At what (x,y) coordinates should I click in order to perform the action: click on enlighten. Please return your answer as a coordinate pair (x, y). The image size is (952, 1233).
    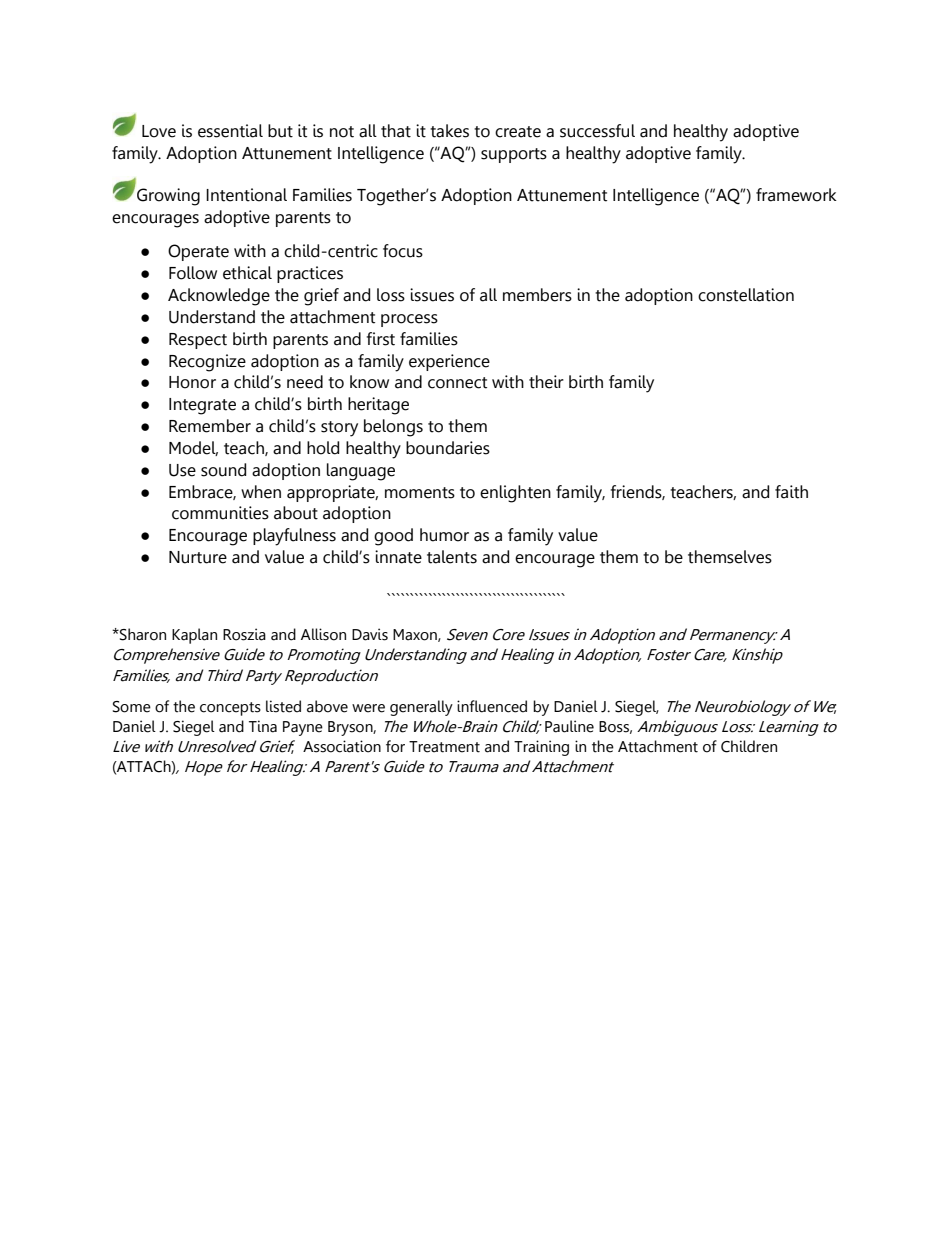
    Looking at the image, I should click on (515, 494).
